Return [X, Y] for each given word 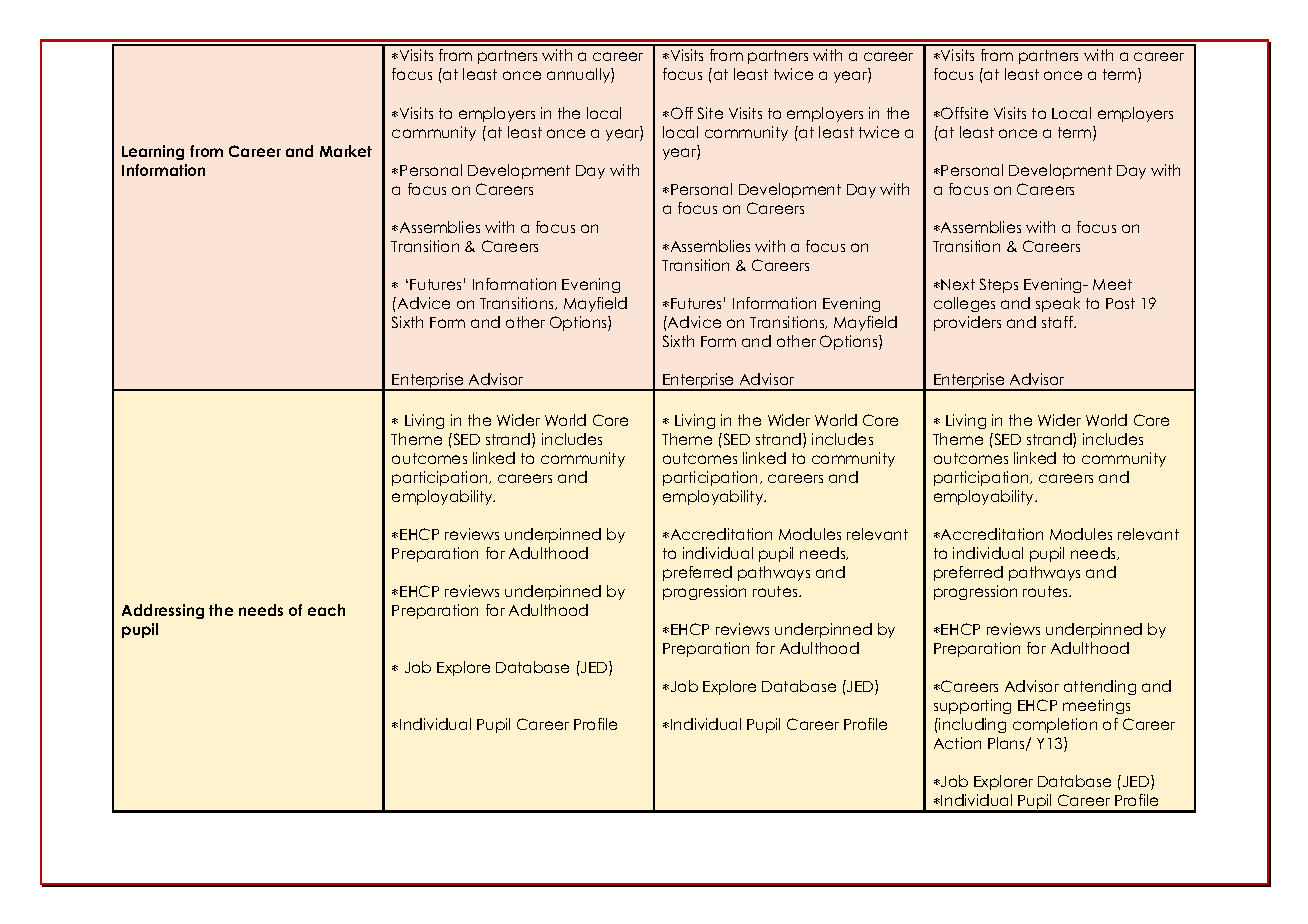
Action [957, 743]
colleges [964, 304]
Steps [999, 285]
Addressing [163, 611]
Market [346, 151]
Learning [153, 152]
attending [1100, 687]
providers [967, 323]
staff [1058, 322]
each [326, 610]
